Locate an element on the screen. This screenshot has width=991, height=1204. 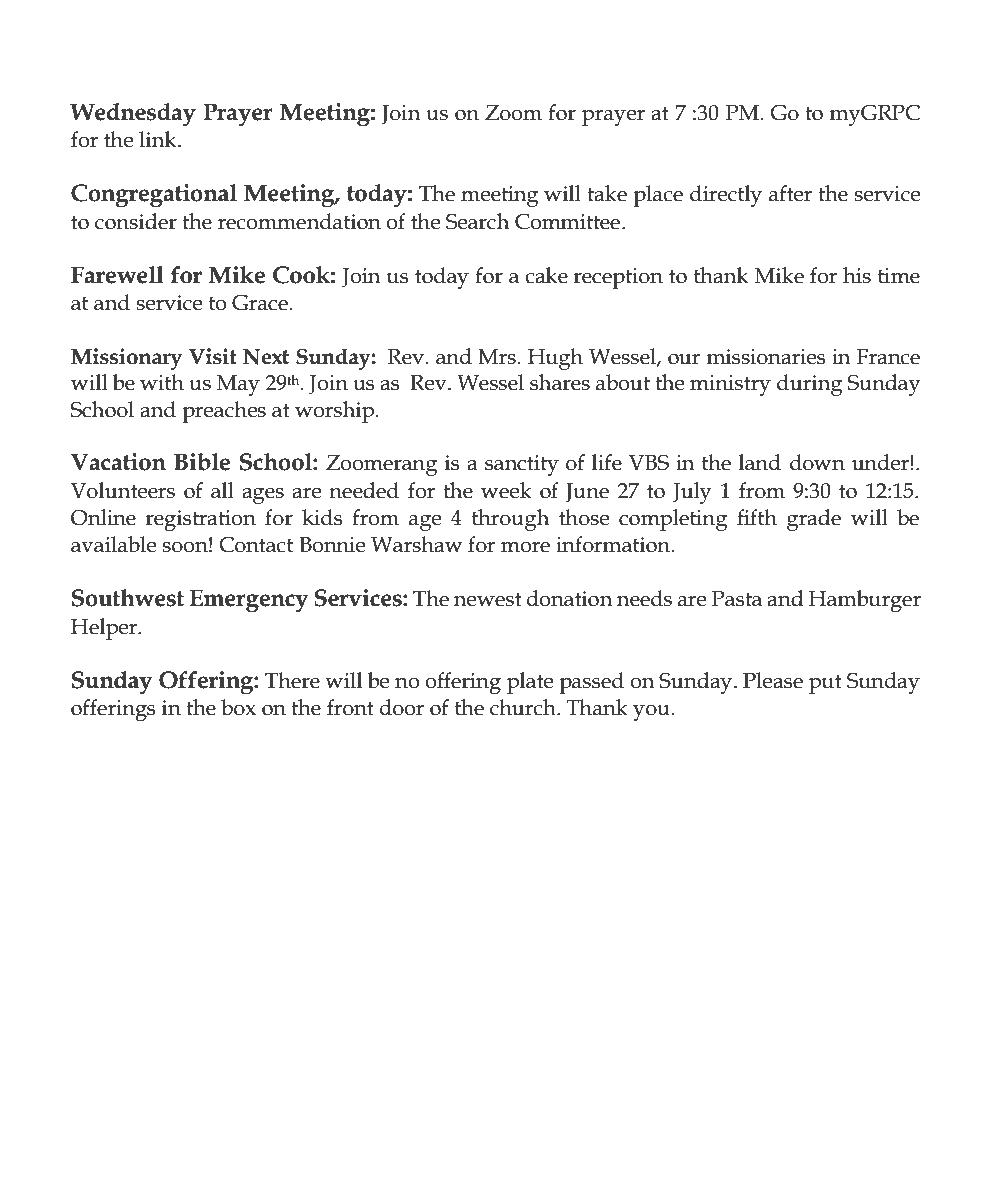
preaches is located at coordinates (224, 412).
